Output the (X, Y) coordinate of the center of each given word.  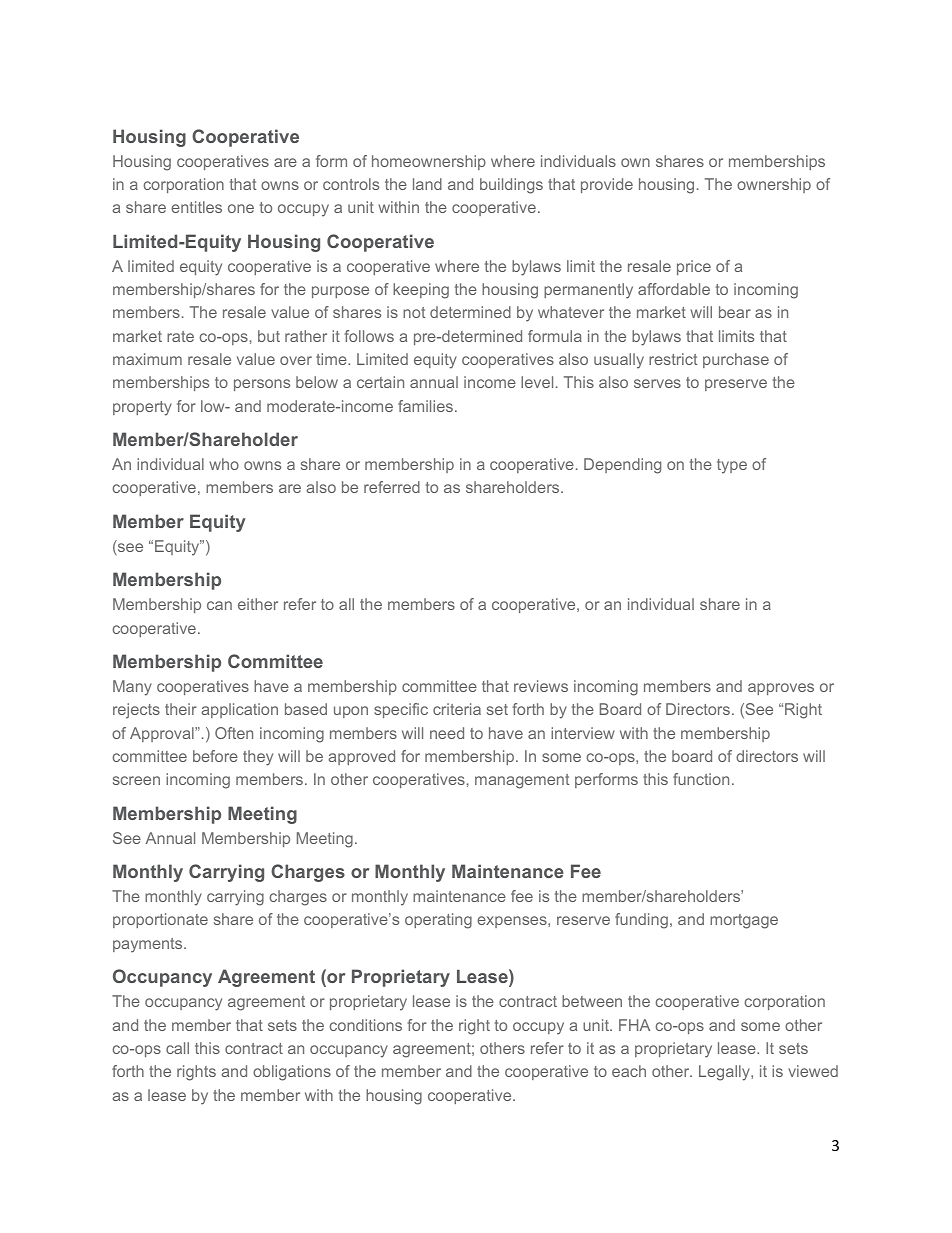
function (701, 779)
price (694, 267)
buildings (511, 186)
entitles (196, 207)
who (224, 464)
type (732, 466)
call (177, 1048)
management (522, 781)
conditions (366, 1025)
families (425, 406)
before (215, 756)
